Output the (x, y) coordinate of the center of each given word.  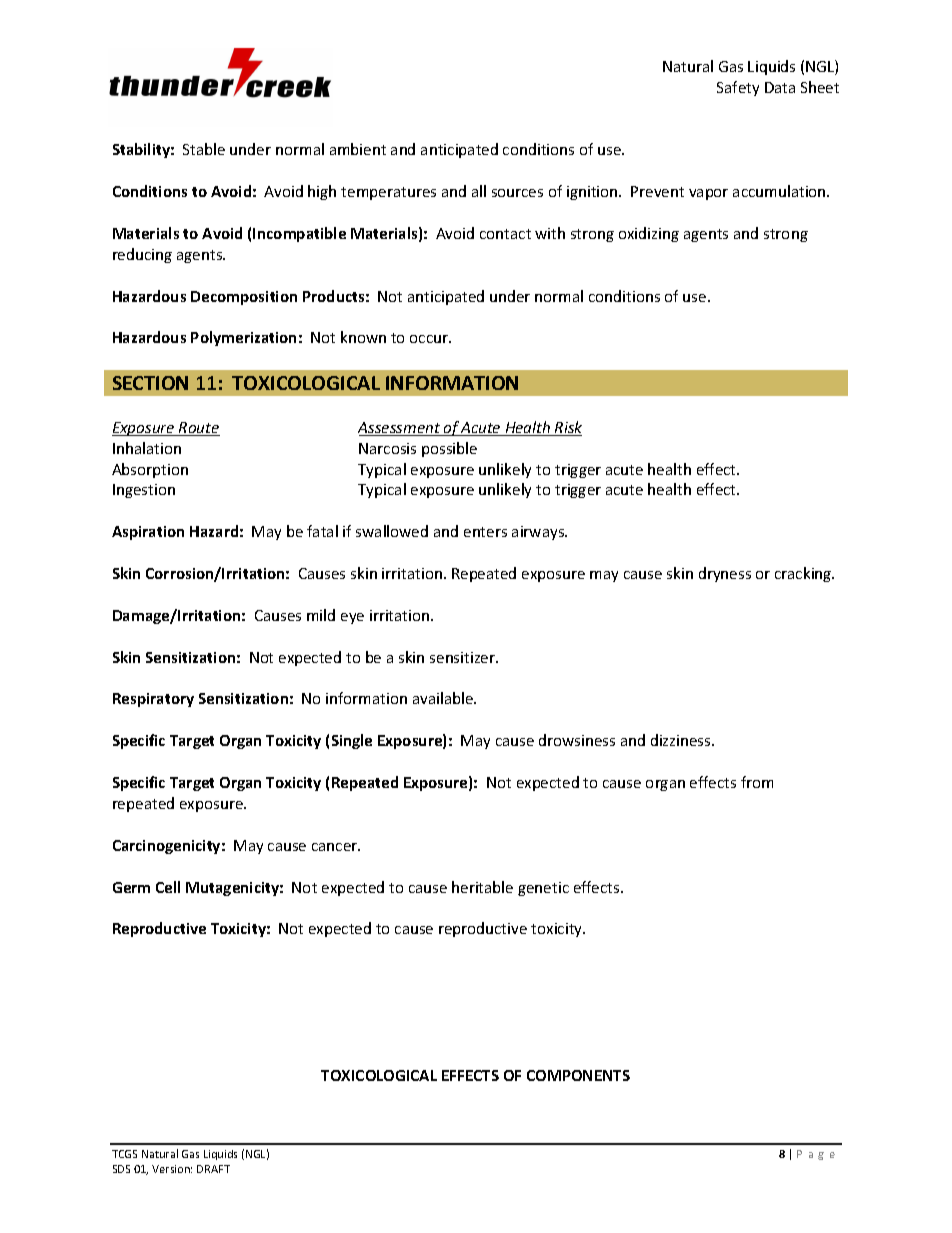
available (444, 698)
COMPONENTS (578, 1075)
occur (430, 339)
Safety (738, 88)
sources (517, 193)
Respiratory (153, 700)
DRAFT (213, 1169)
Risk (567, 428)
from (757, 782)
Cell (168, 887)
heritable (482, 887)
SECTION (150, 383)
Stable (204, 149)
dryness (725, 574)
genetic (543, 889)
